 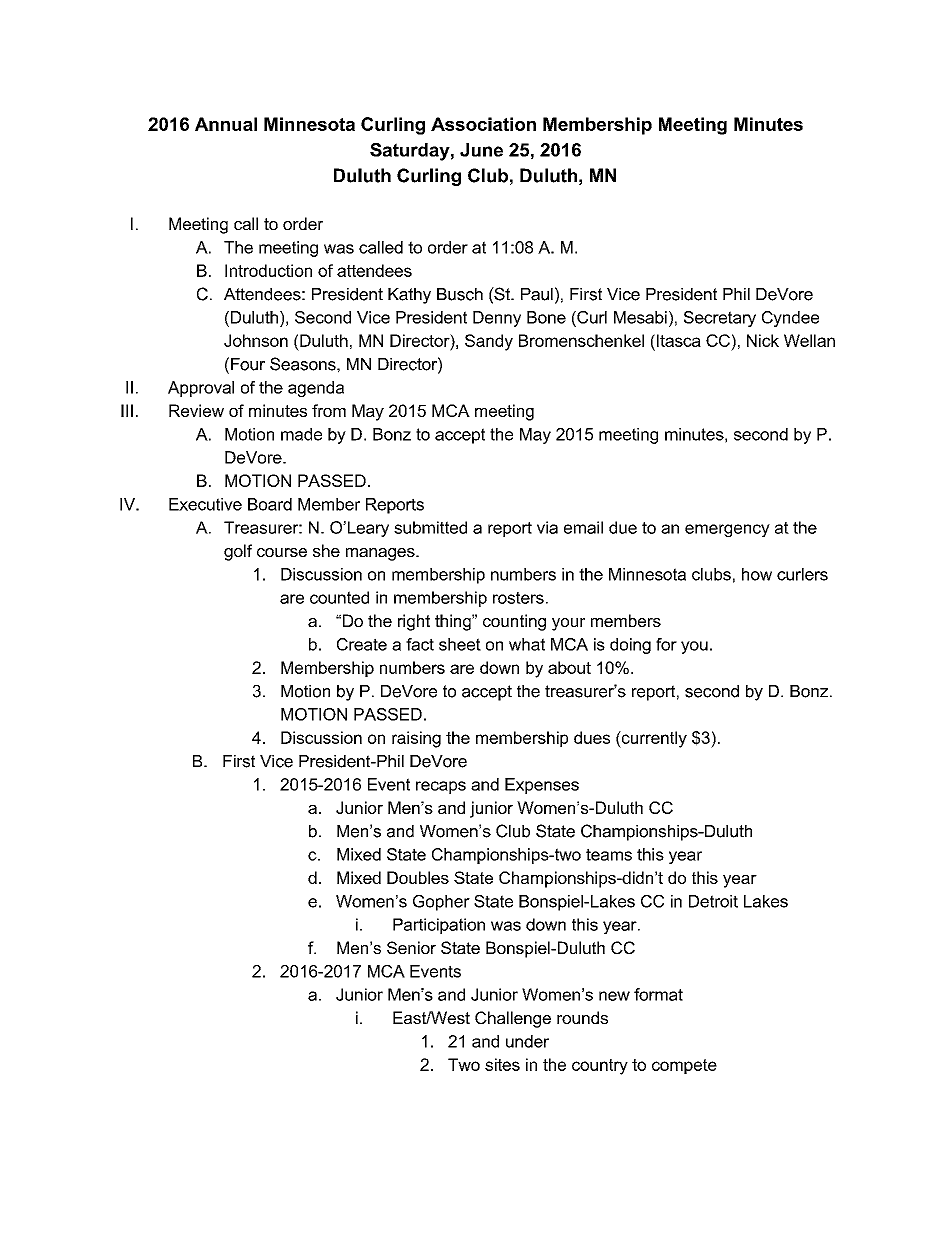 What do you see at coordinates (411, 947) in the screenshot?
I see `Senior` at bounding box center [411, 947].
